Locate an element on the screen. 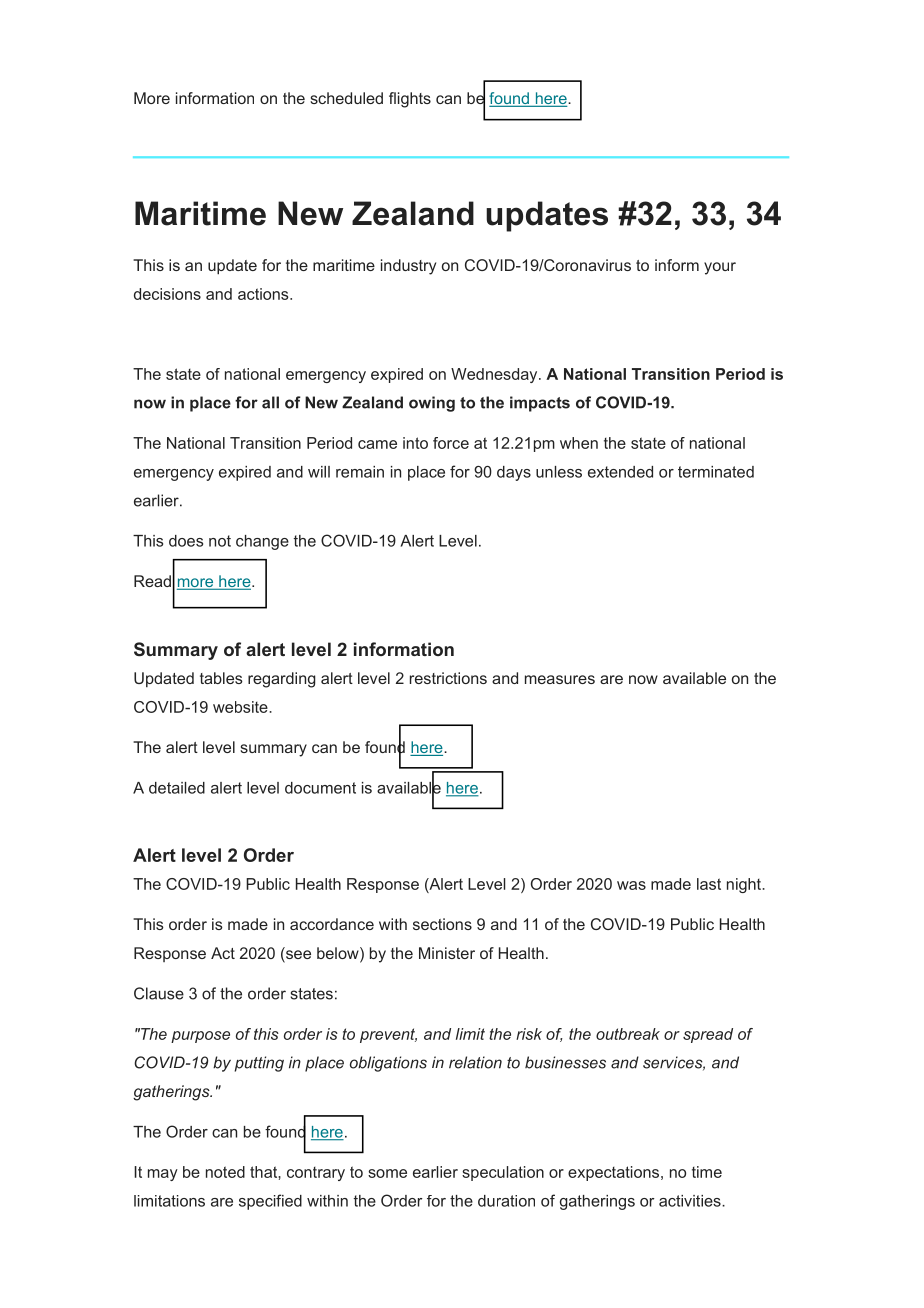 This screenshot has width=924, height=1308. tables is located at coordinates (221, 678).
